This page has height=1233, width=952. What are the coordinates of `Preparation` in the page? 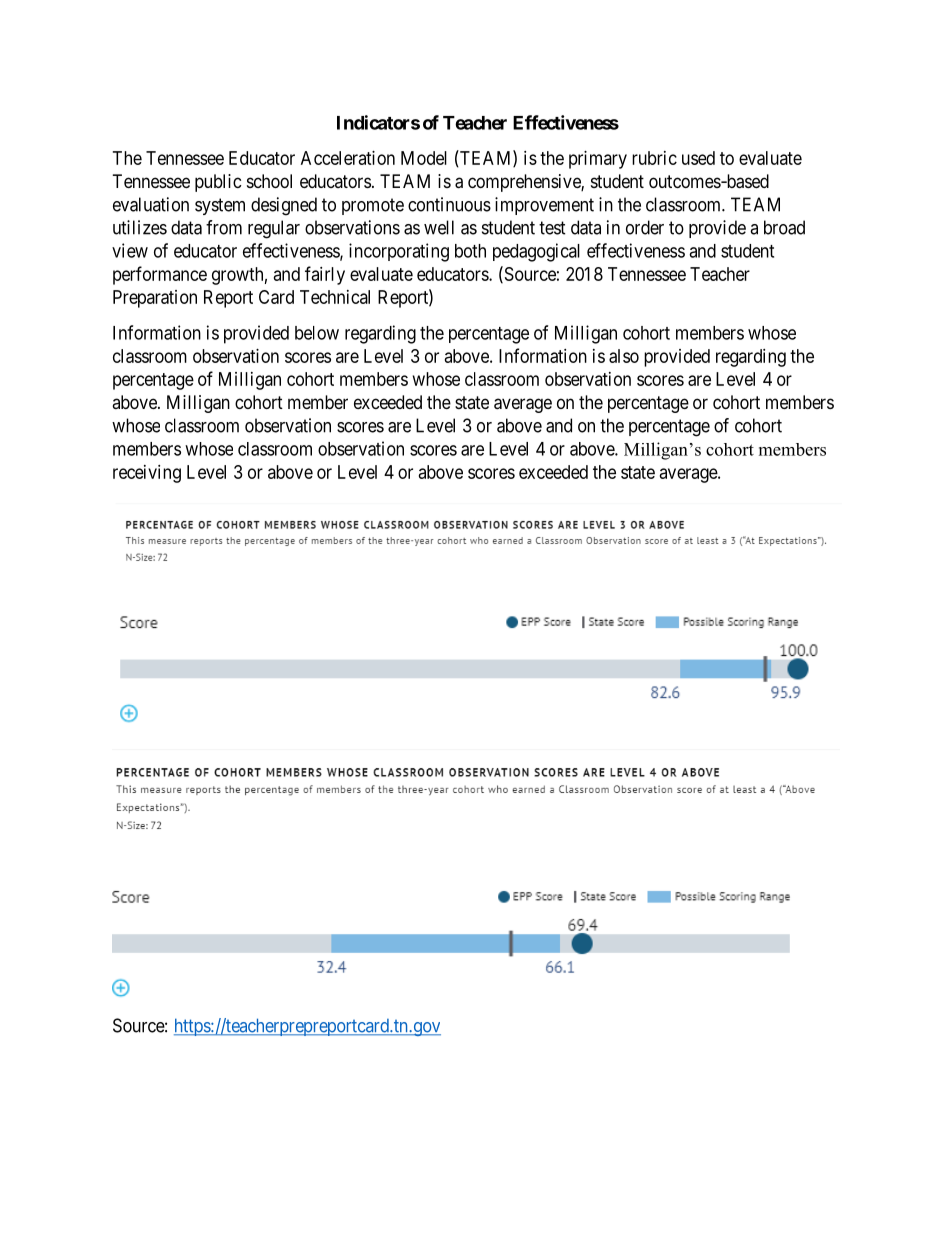 It's located at (155, 299).
